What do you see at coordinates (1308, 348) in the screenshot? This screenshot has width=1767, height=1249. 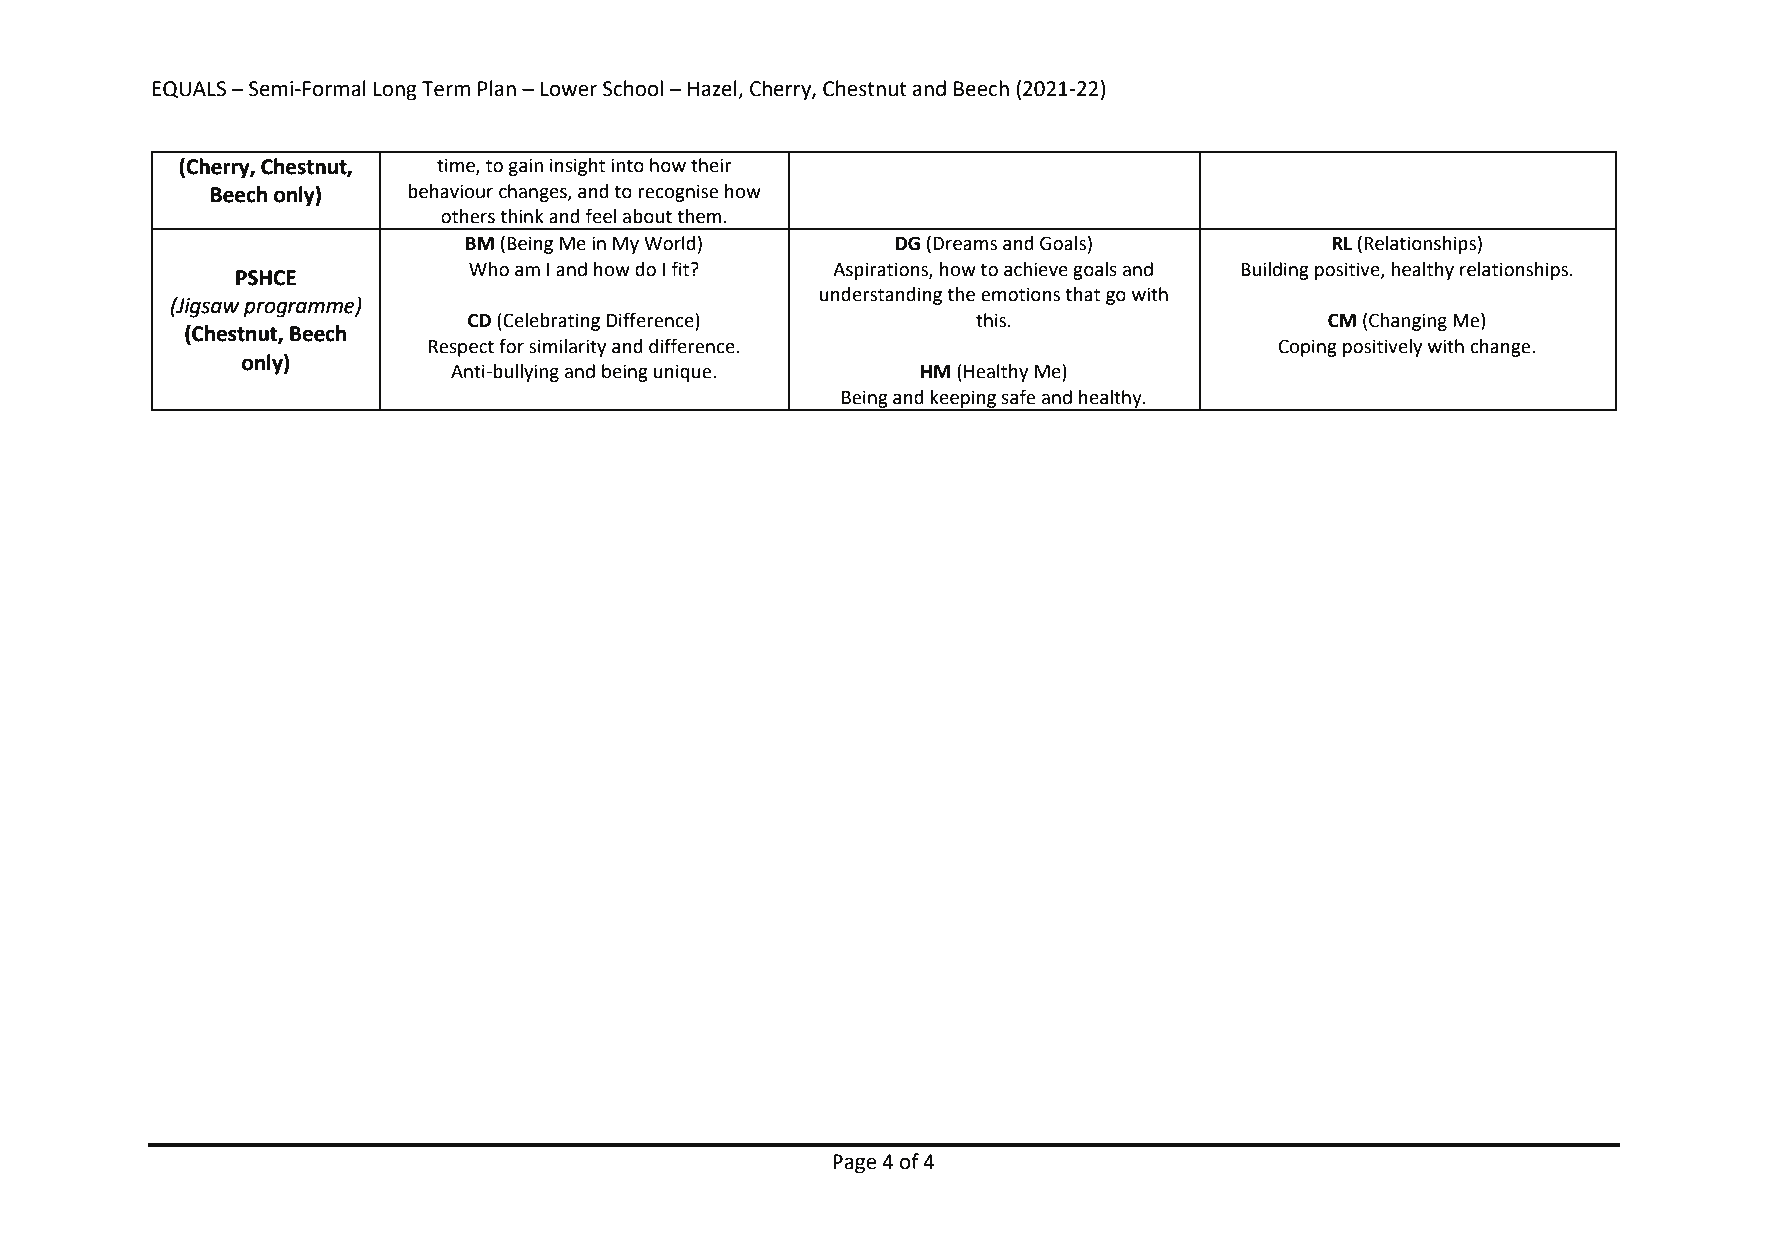 I see `Coping` at bounding box center [1308, 348].
